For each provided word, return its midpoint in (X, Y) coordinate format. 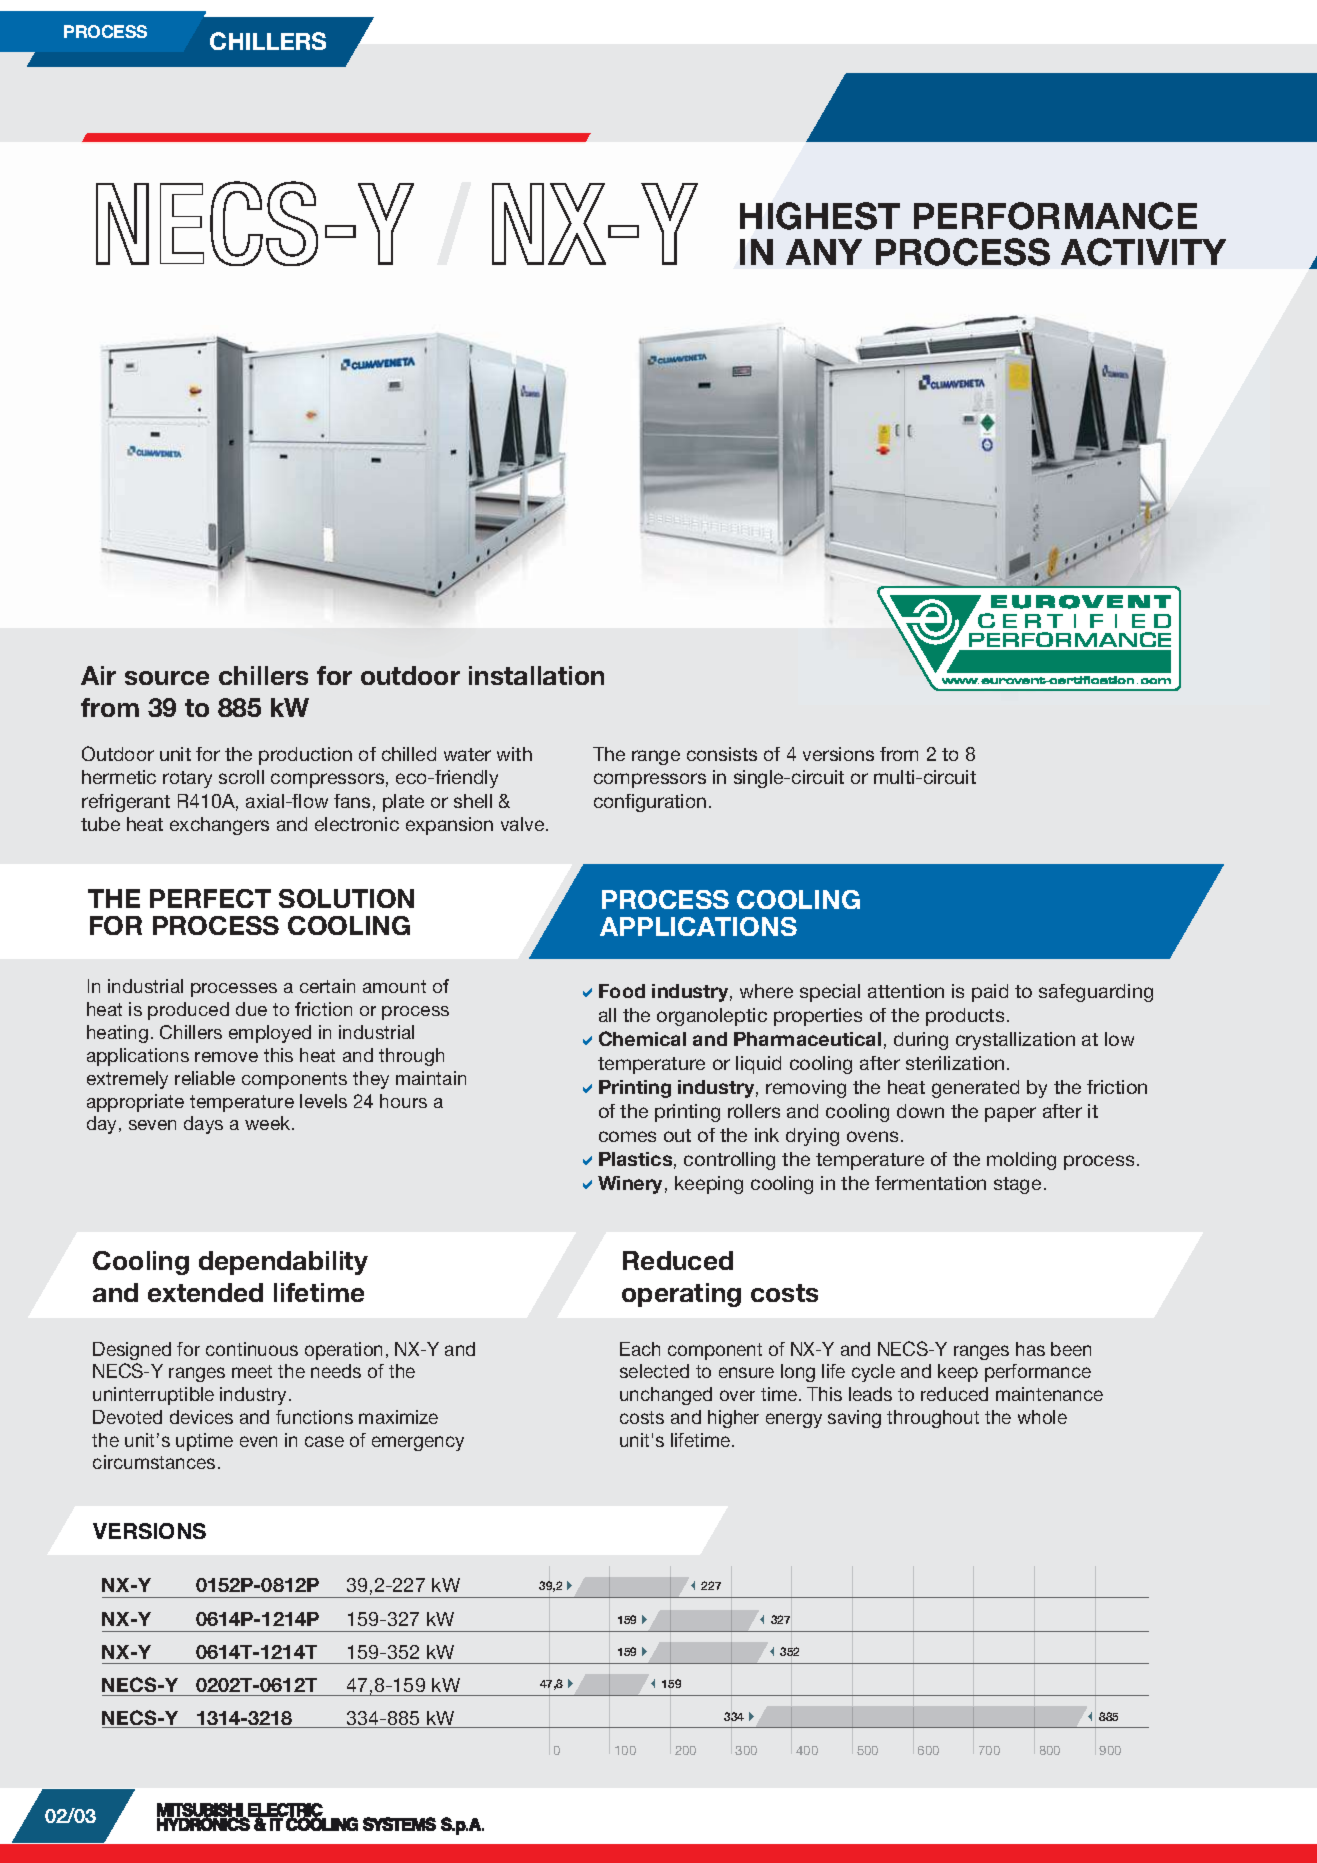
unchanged (666, 1396)
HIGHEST (820, 216)
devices (201, 1417)
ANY (824, 252)
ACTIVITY (1143, 252)
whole (1042, 1417)
